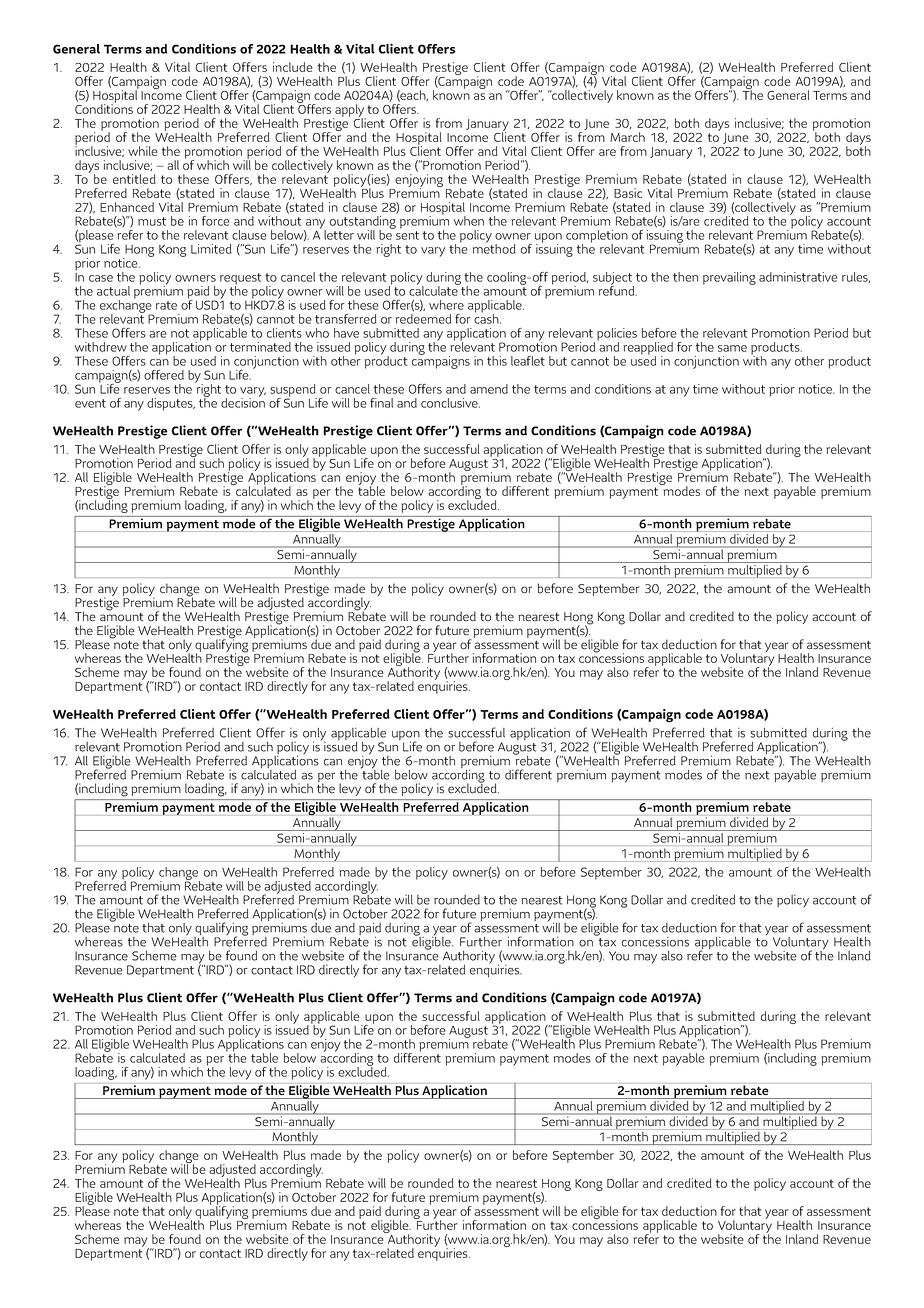 Image resolution: width=924 pixels, height=1308 pixels. What do you see at coordinates (469, 221) in the document?
I see `when` at bounding box center [469, 221].
